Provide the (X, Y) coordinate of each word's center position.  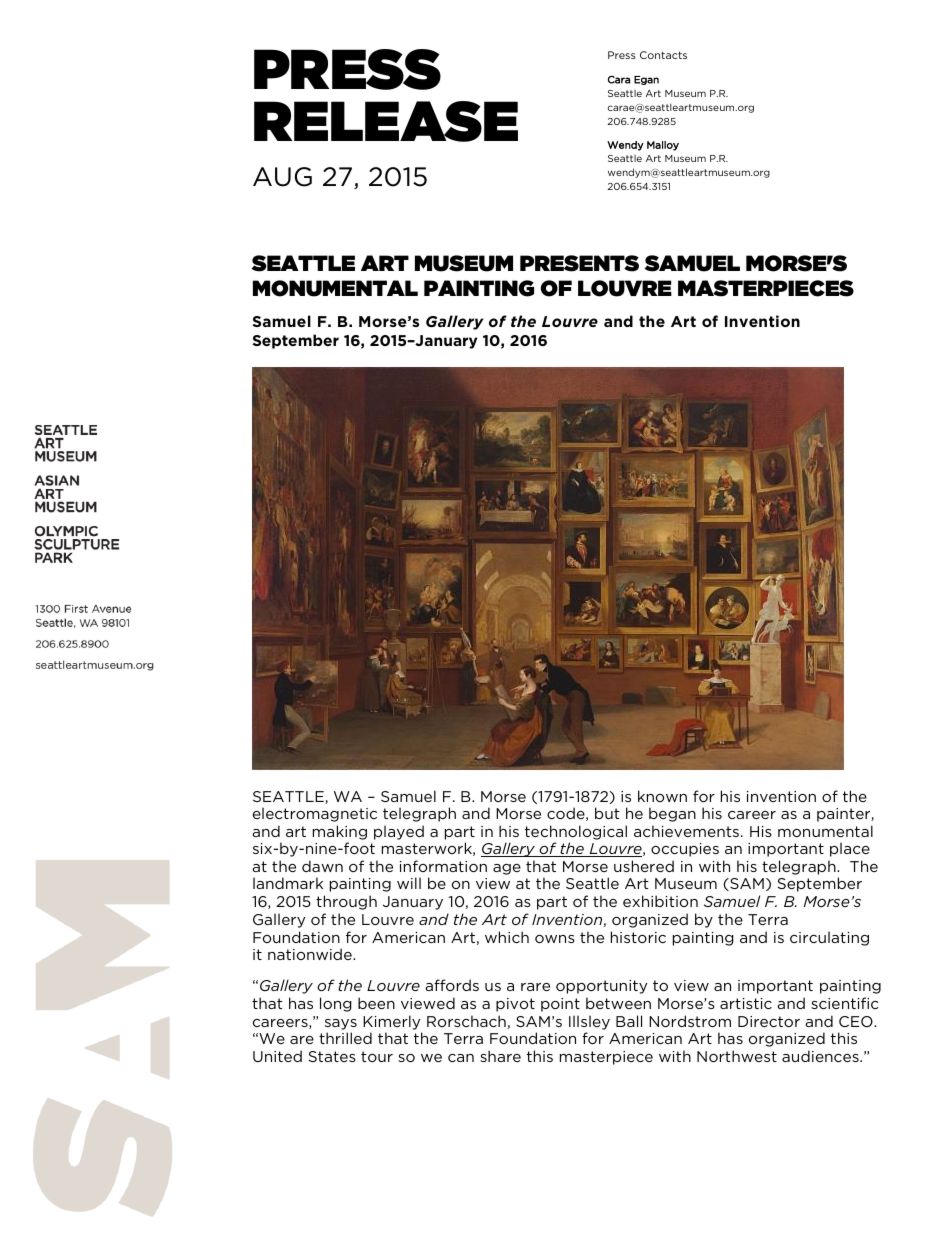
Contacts (663, 55)
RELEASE (386, 121)
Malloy (663, 146)
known (662, 796)
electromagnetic (315, 814)
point (560, 1005)
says (341, 1024)
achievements (688, 831)
